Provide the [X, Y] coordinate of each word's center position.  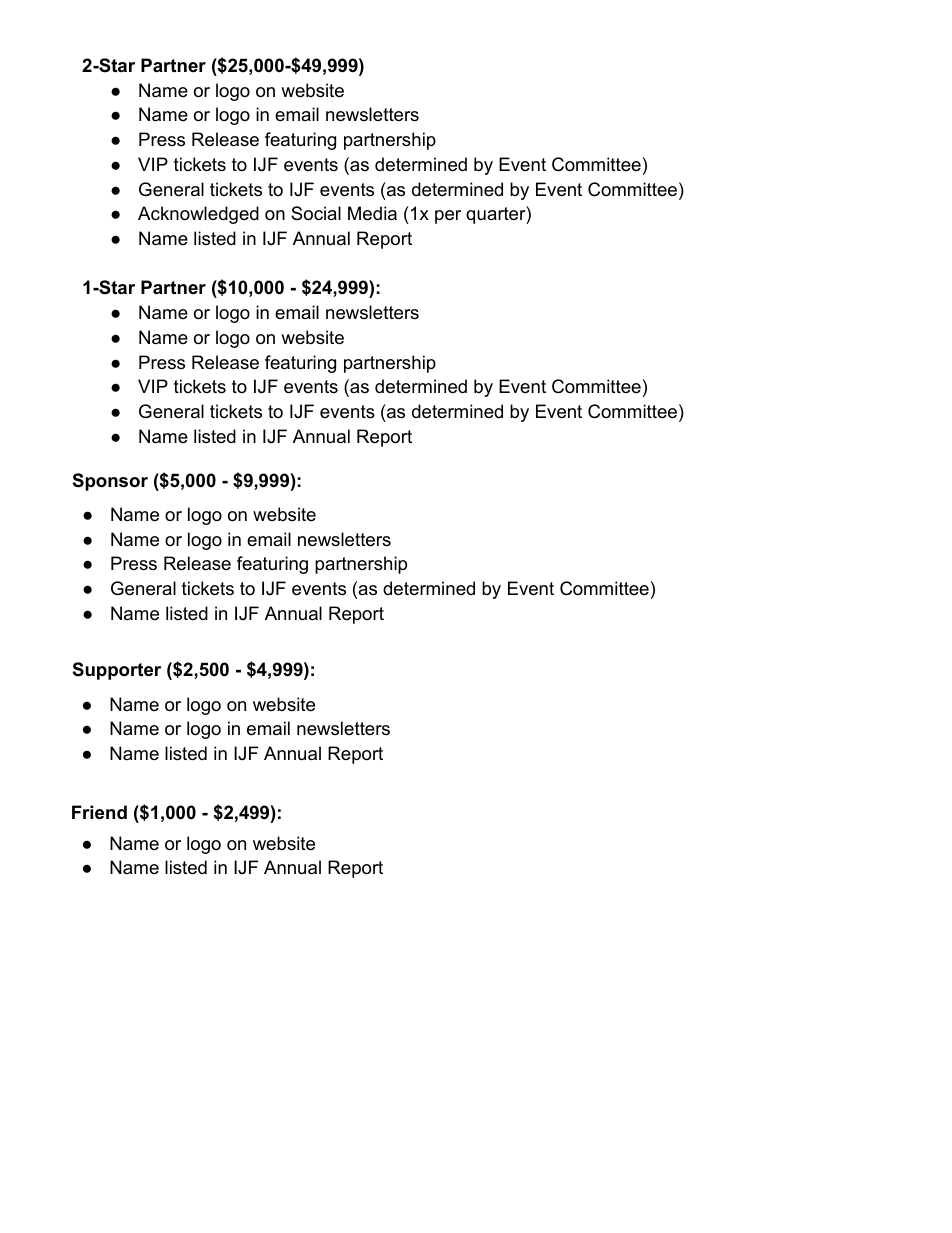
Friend [99, 812]
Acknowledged [198, 215]
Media [372, 213]
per [448, 217]
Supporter [117, 671]
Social [316, 213]
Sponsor [110, 482]
